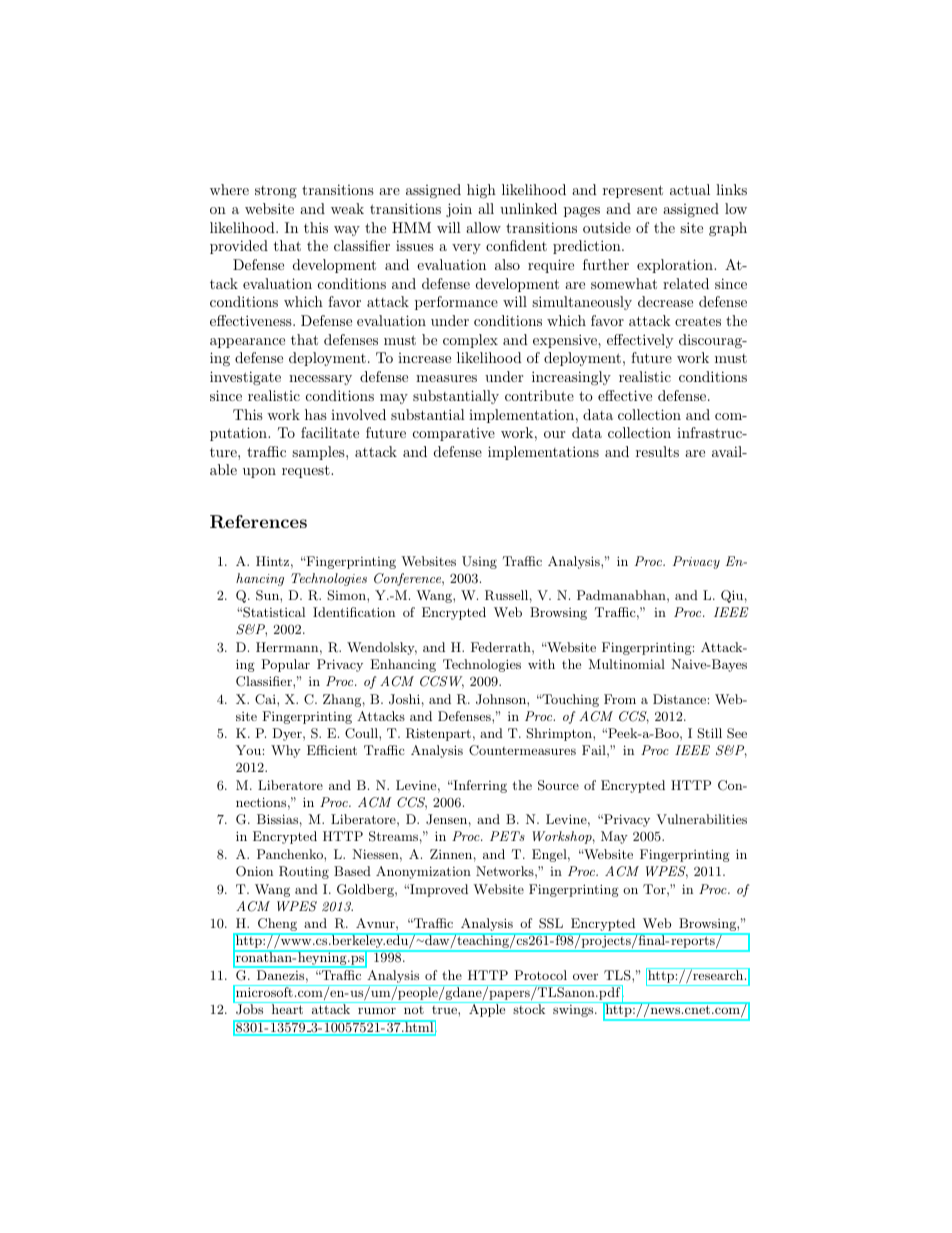  What do you see at coordinates (502, 699) in the document?
I see `Johnson` at bounding box center [502, 699].
